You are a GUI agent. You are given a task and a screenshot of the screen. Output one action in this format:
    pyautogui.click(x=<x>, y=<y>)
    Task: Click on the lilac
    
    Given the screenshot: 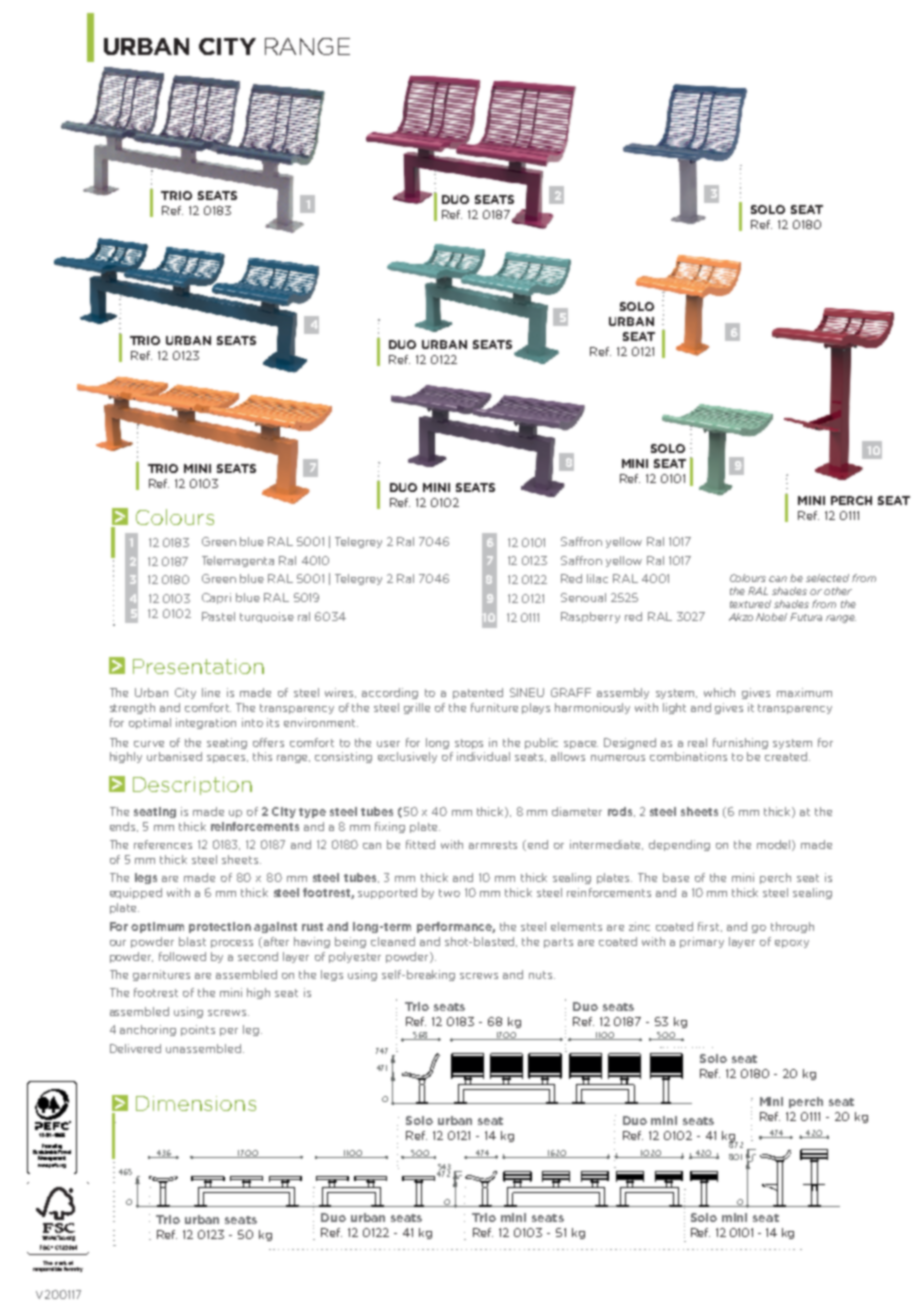 What is the action you would take?
    pyautogui.click(x=597, y=578)
